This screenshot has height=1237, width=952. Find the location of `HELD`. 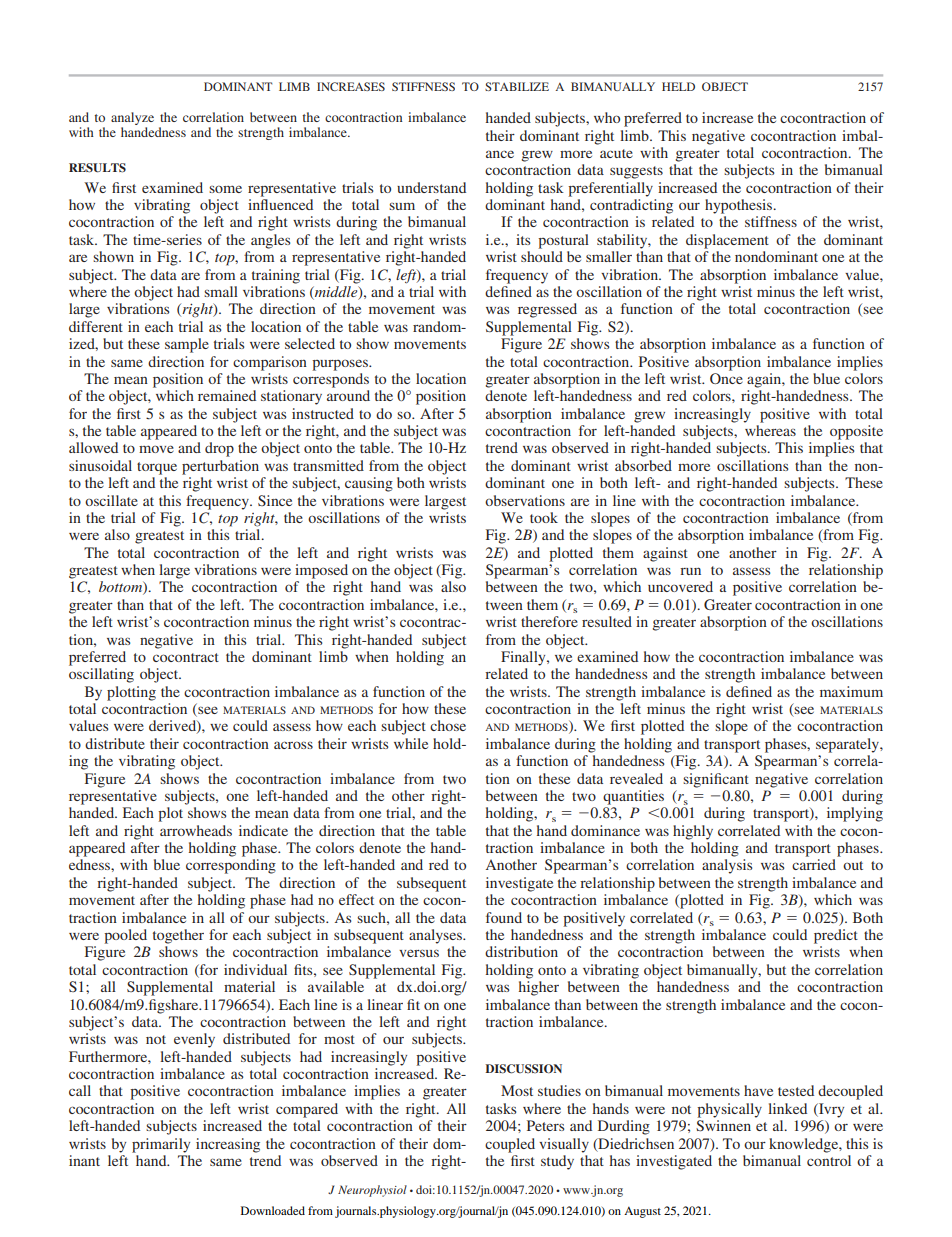

HELD is located at coordinates (678, 86).
